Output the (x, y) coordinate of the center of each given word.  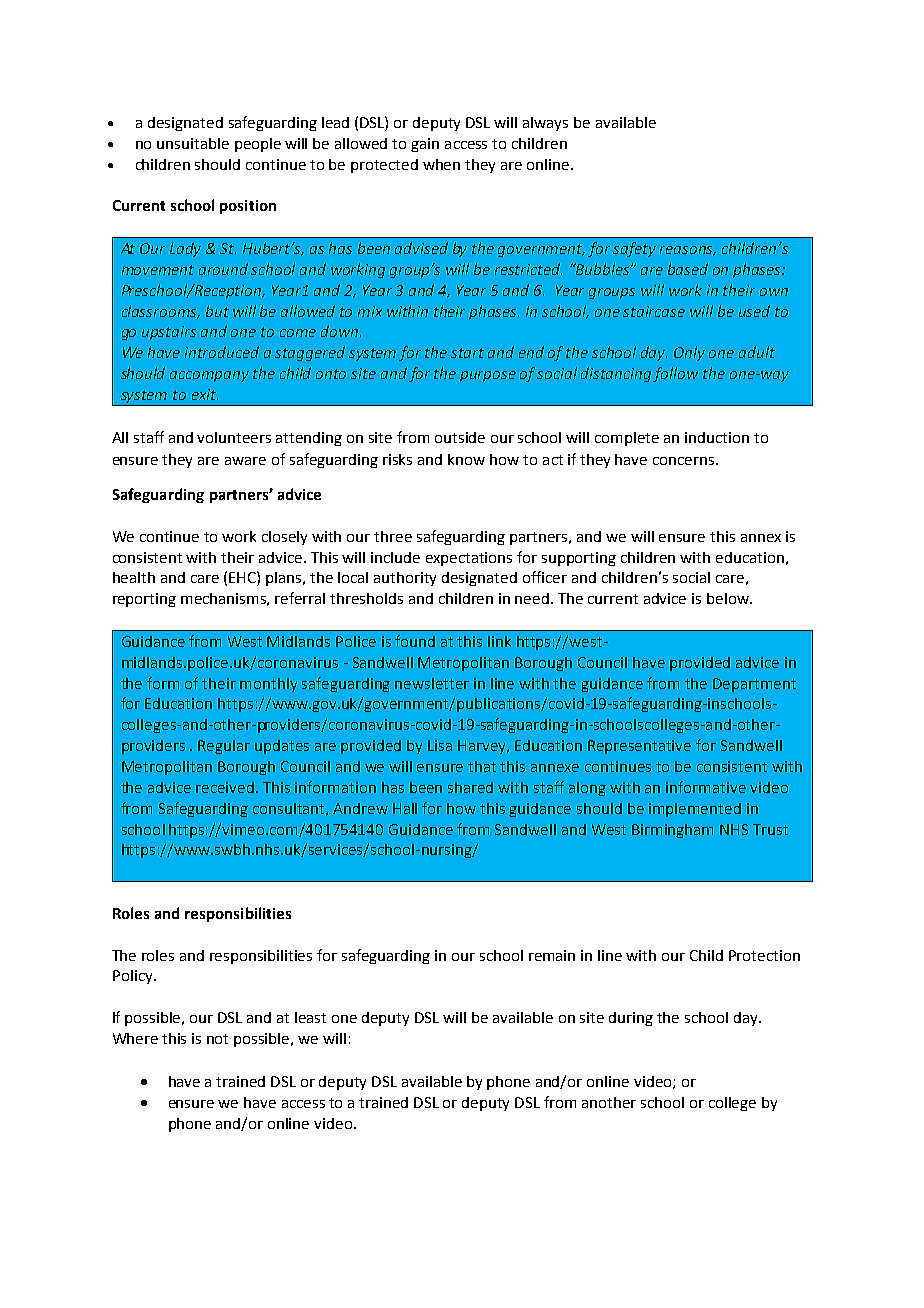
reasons (688, 251)
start (467, 353)
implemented (695, 810)
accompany (209, 376)
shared (470, 787)
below (729, 598)
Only (689, 353)
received (226, 787)
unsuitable (193, 143)
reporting (144, 600)
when (441, 164)
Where (135, 1038)
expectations (469, 559)
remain (552, 955)
